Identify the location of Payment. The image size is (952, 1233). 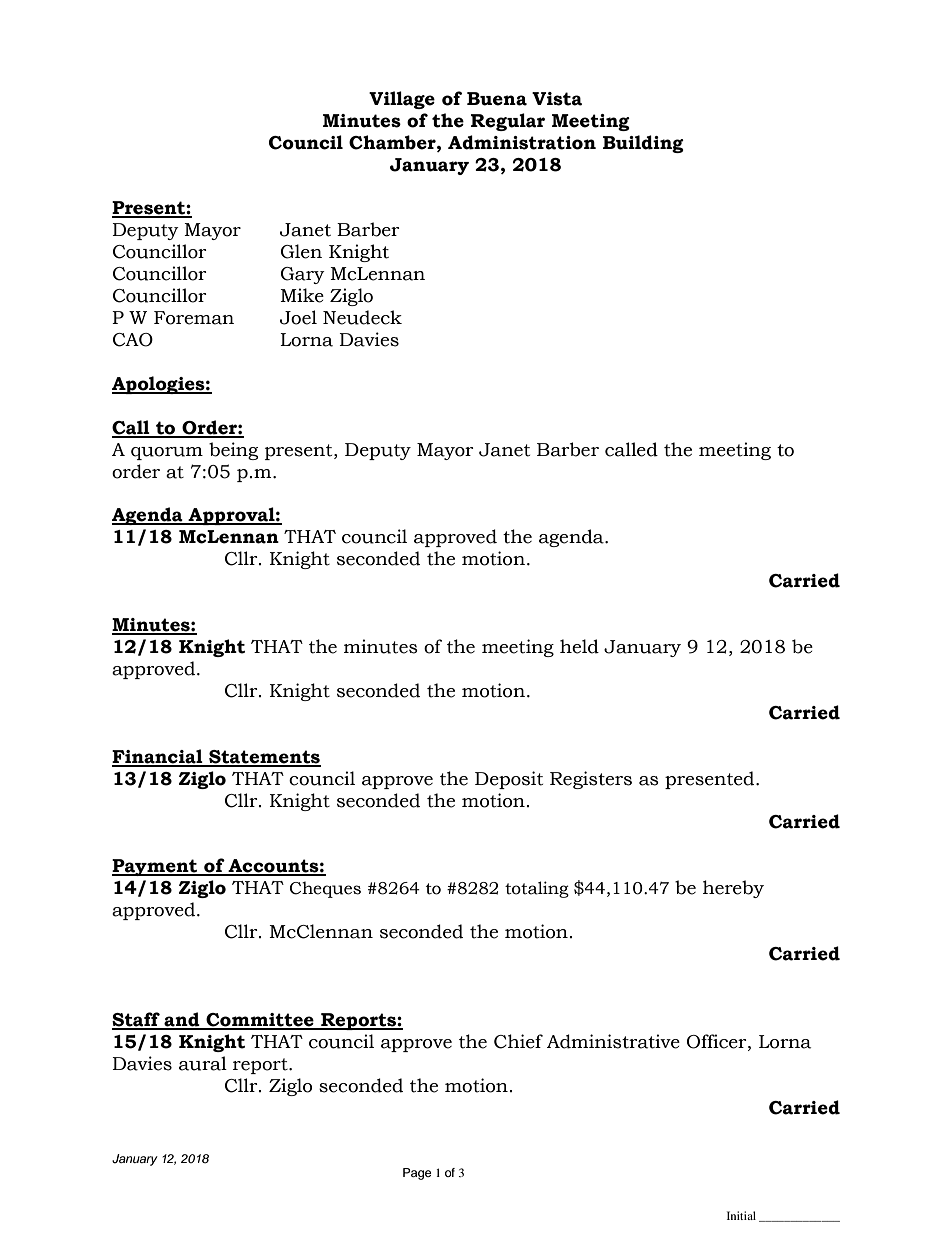
(156, 867).
